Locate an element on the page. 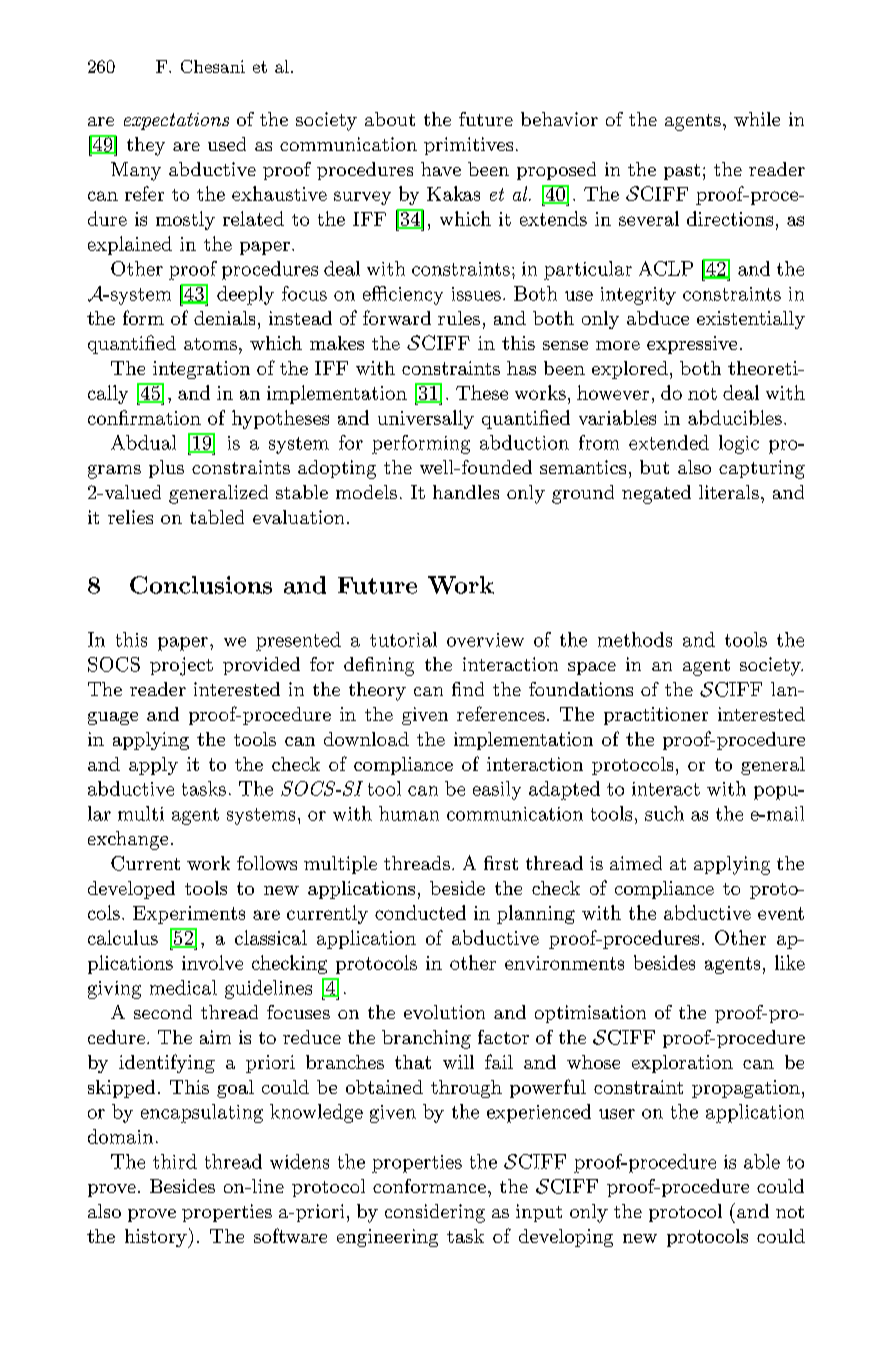  rules is located at coordinates (459, 318).
